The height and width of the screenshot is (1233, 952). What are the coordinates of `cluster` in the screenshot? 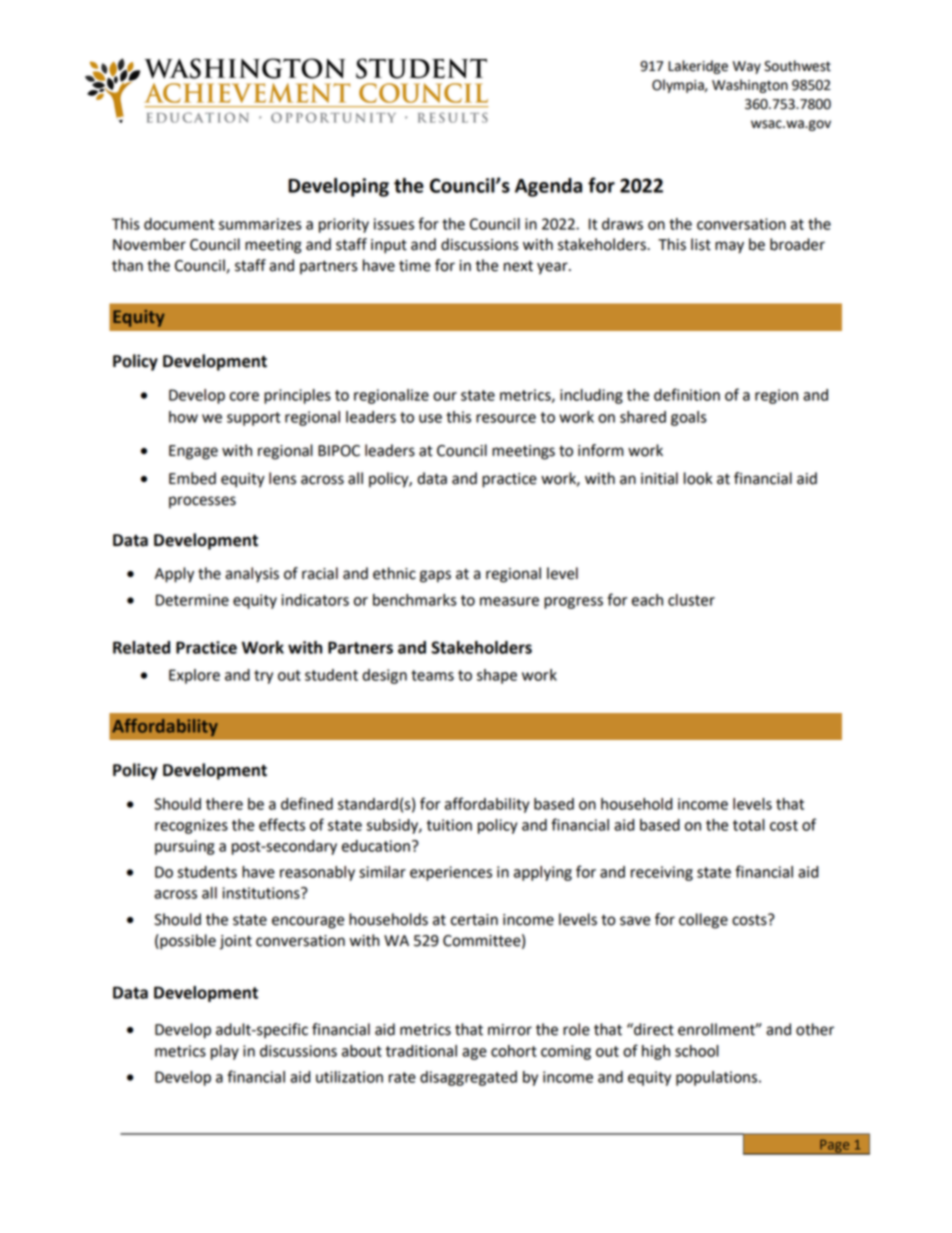 It's located at (691, 600).
